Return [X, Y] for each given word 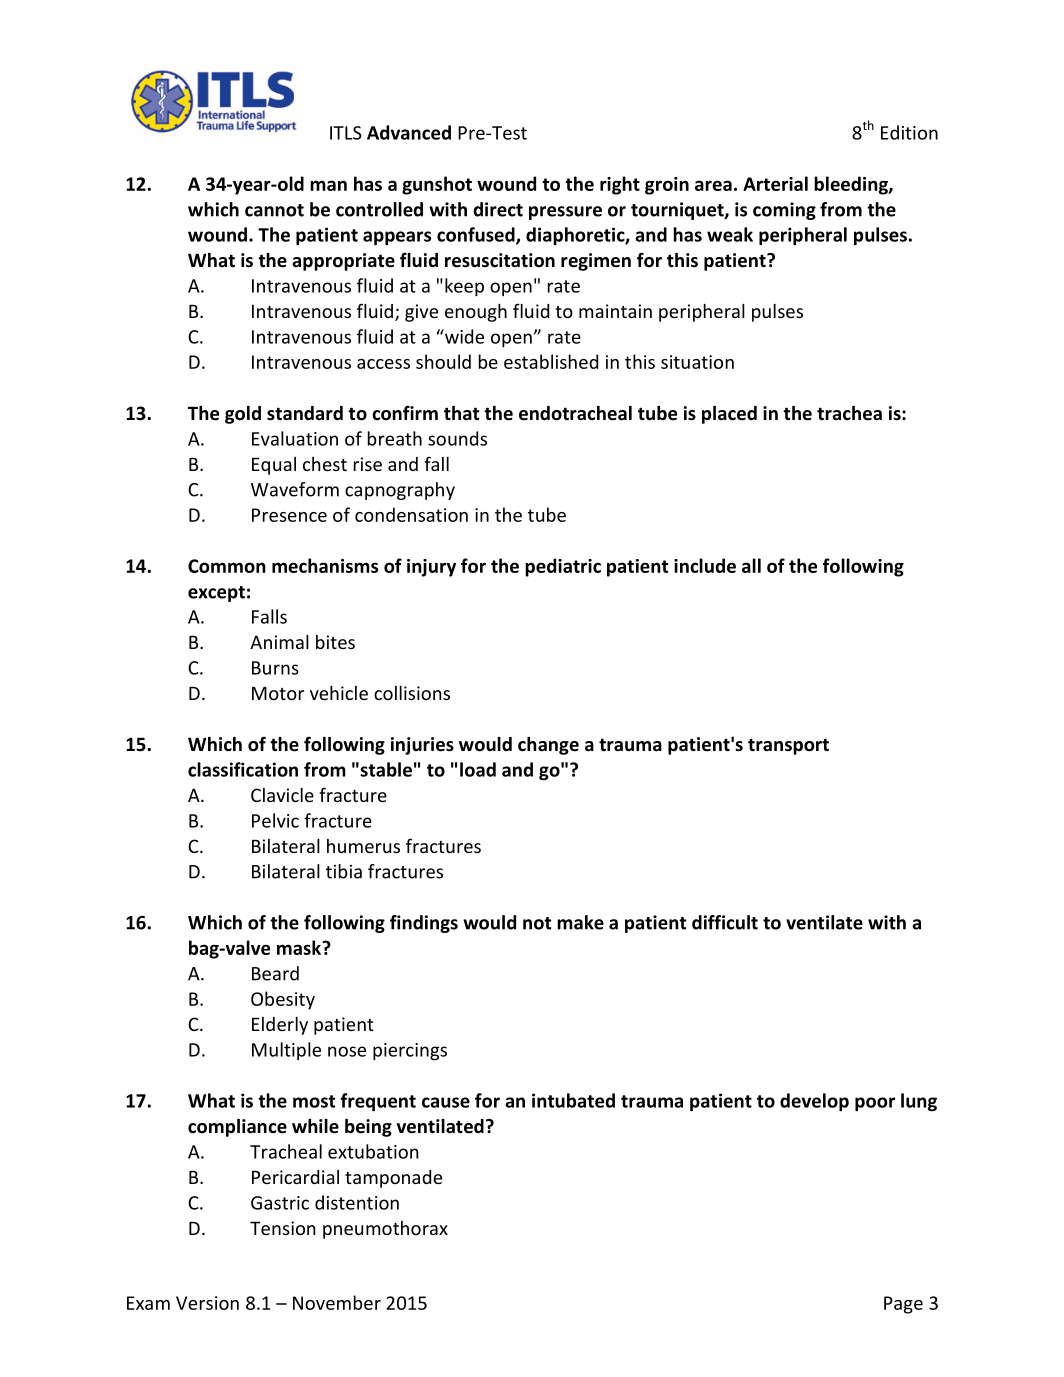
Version [207, 1303]
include [705, 565]
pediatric [563, 567]
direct [498, 209]
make [580, 922]
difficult [725, 922]
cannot [274, 210]
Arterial [775, 183]
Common [227, 566]
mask [300, 947]
